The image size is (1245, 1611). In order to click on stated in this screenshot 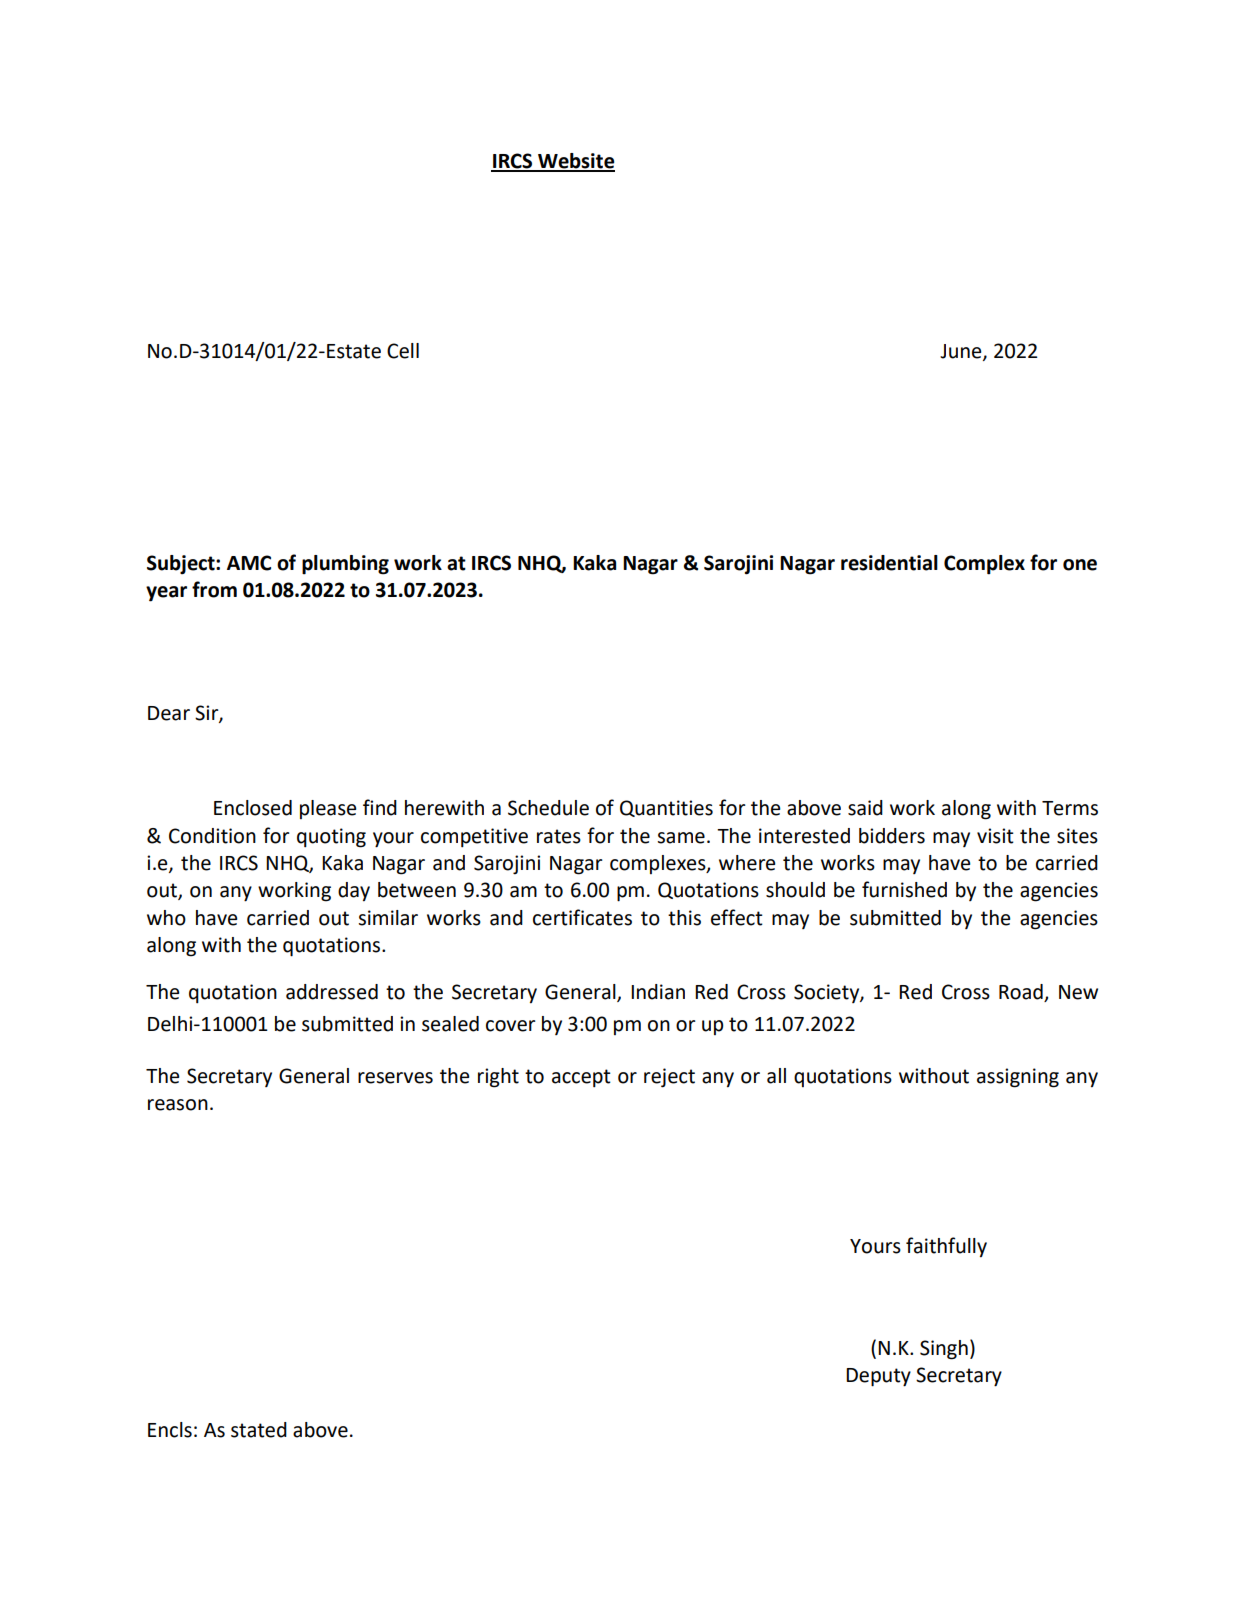, I will do `click(259, 1430)`.
